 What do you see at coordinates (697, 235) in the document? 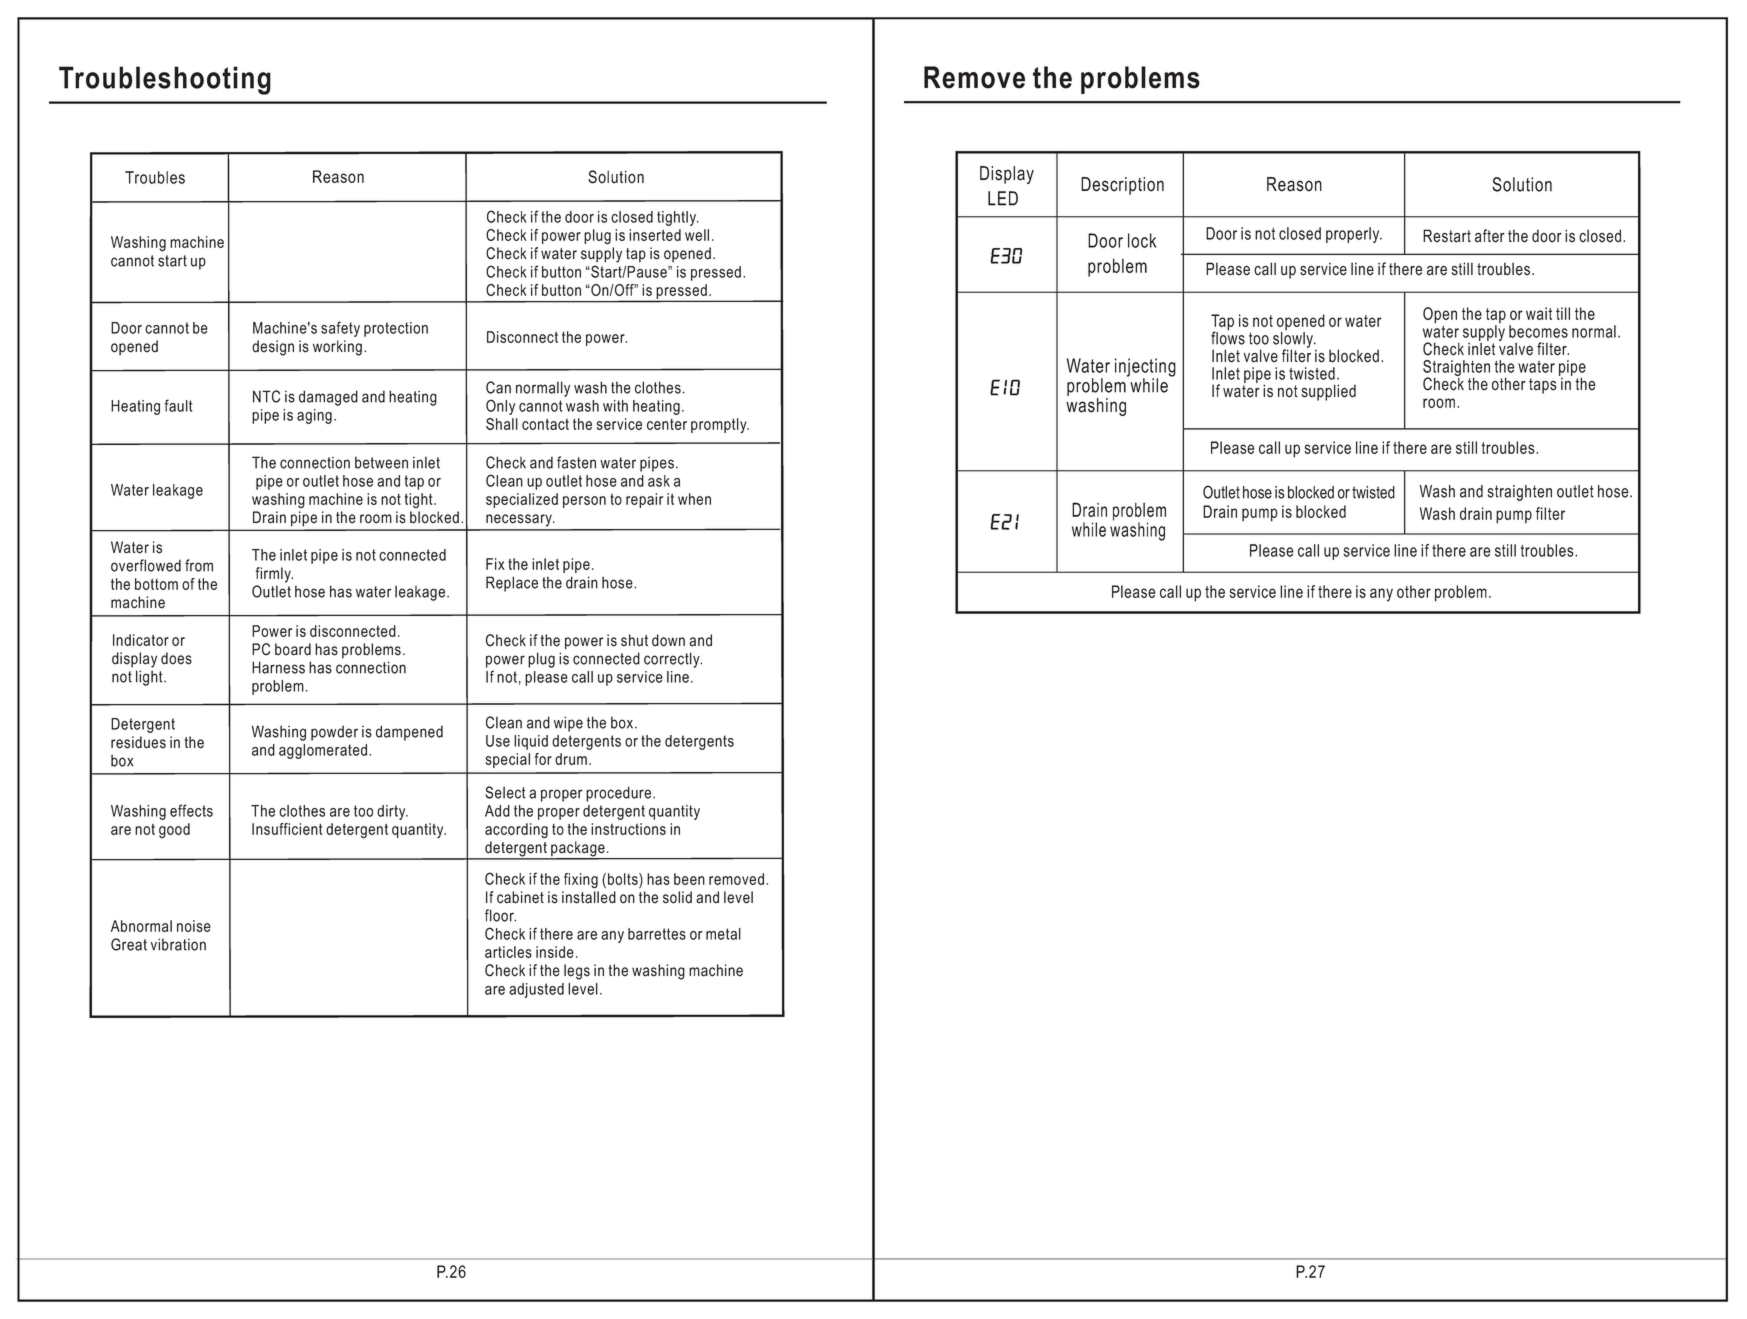
I see `well` at bounding box center [697, 235].
